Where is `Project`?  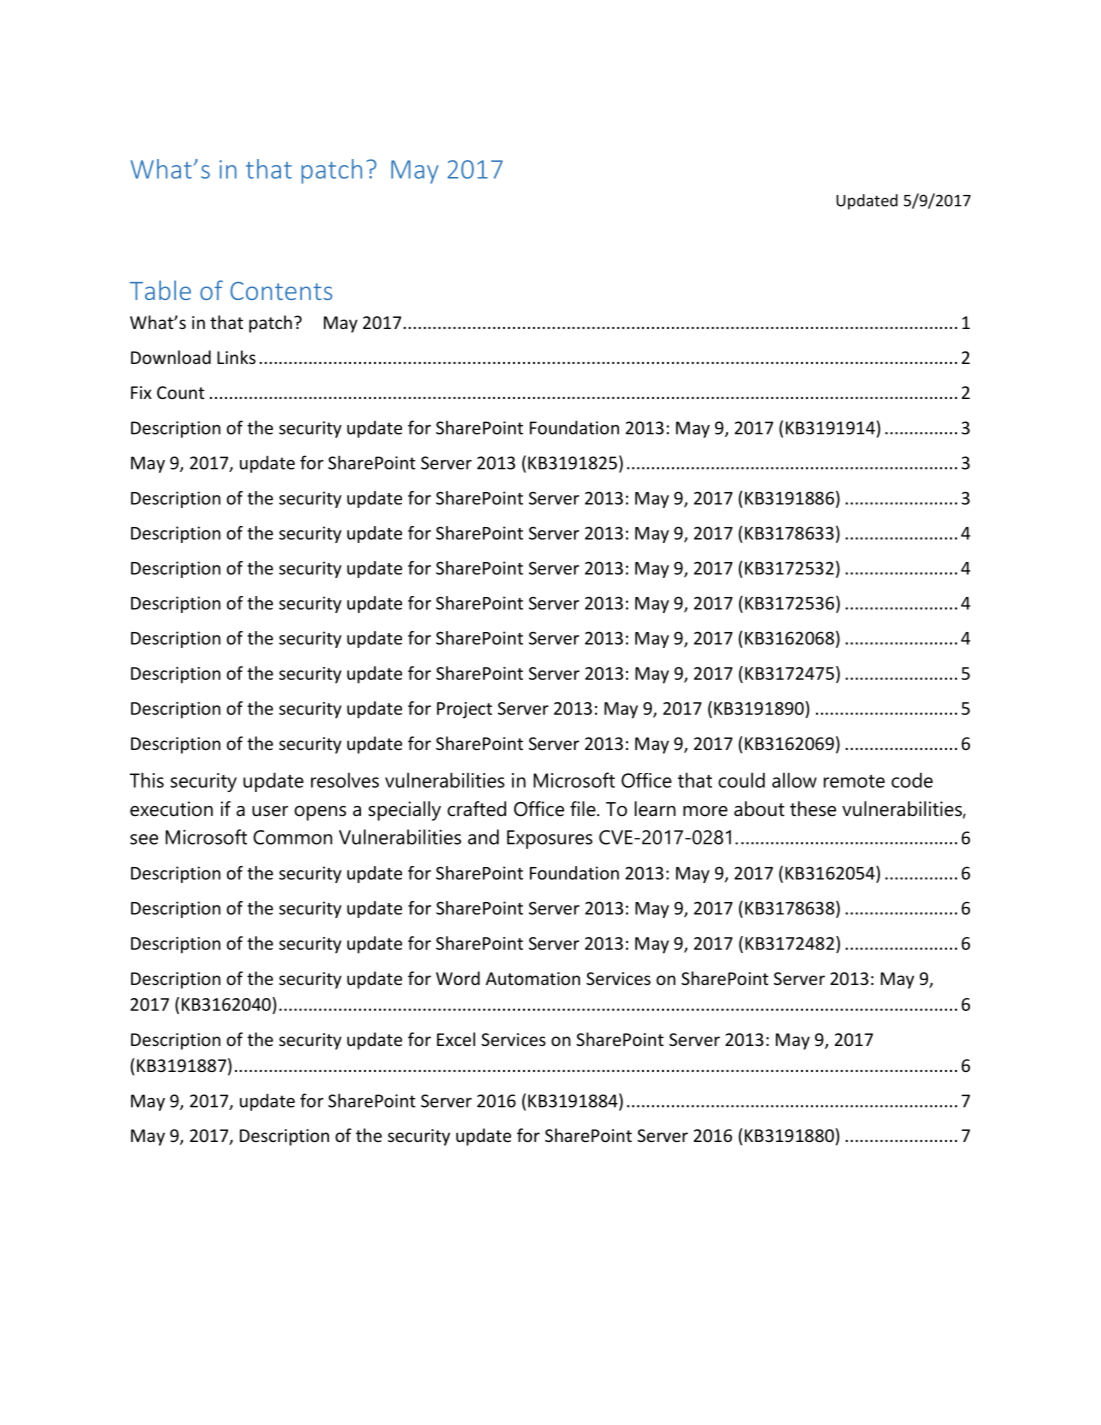 Project is located at coordinates (464, 710).
